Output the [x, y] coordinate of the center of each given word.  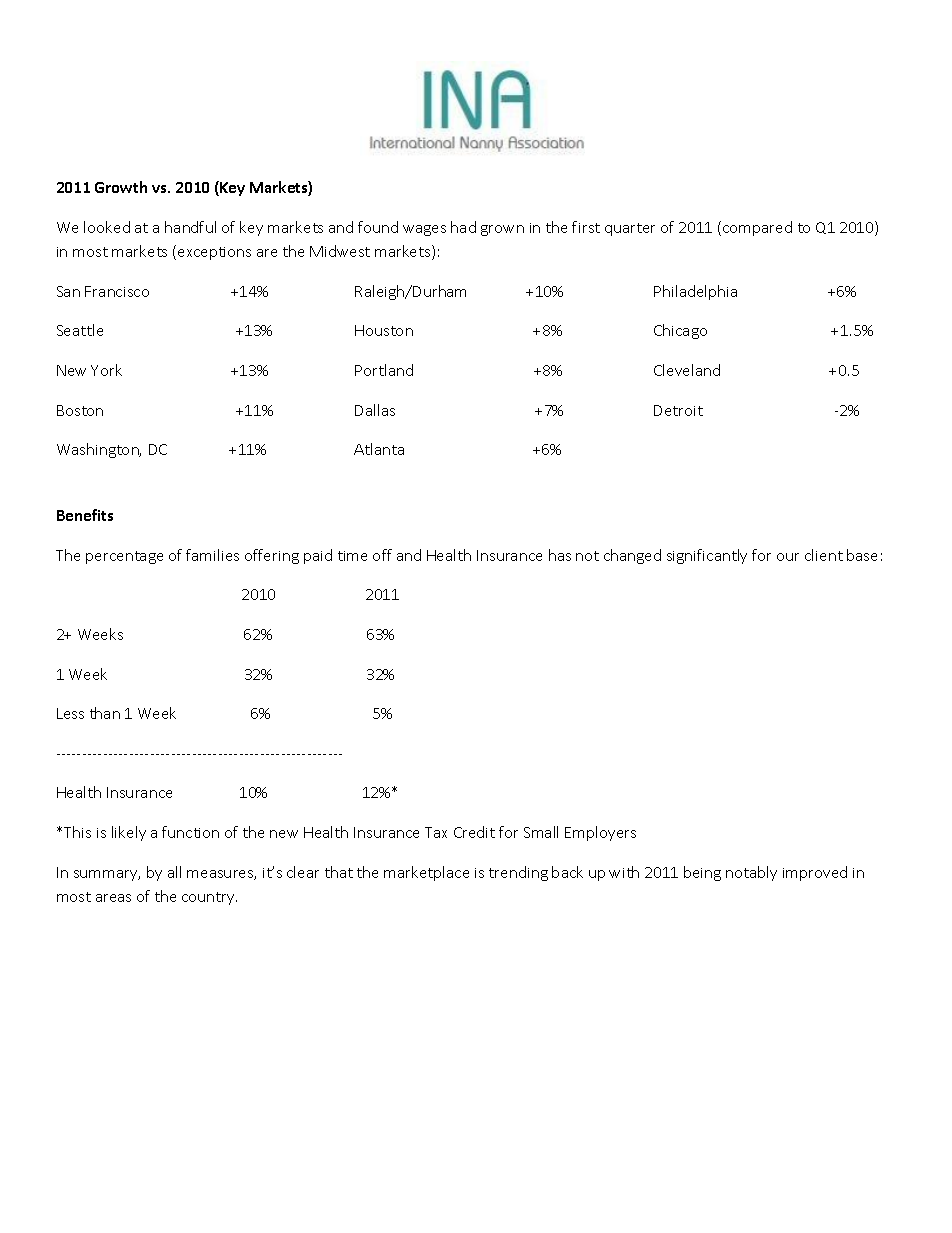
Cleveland [687, 370]
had [463, 227]
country [209, 898]
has [560, 555]
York [106, 370]
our [788, 557]
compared [757, 228]
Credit [474, 832]
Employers [600, 833]
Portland [384, 370]
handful [190, 227]
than [105, 713]
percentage [124, 557]
